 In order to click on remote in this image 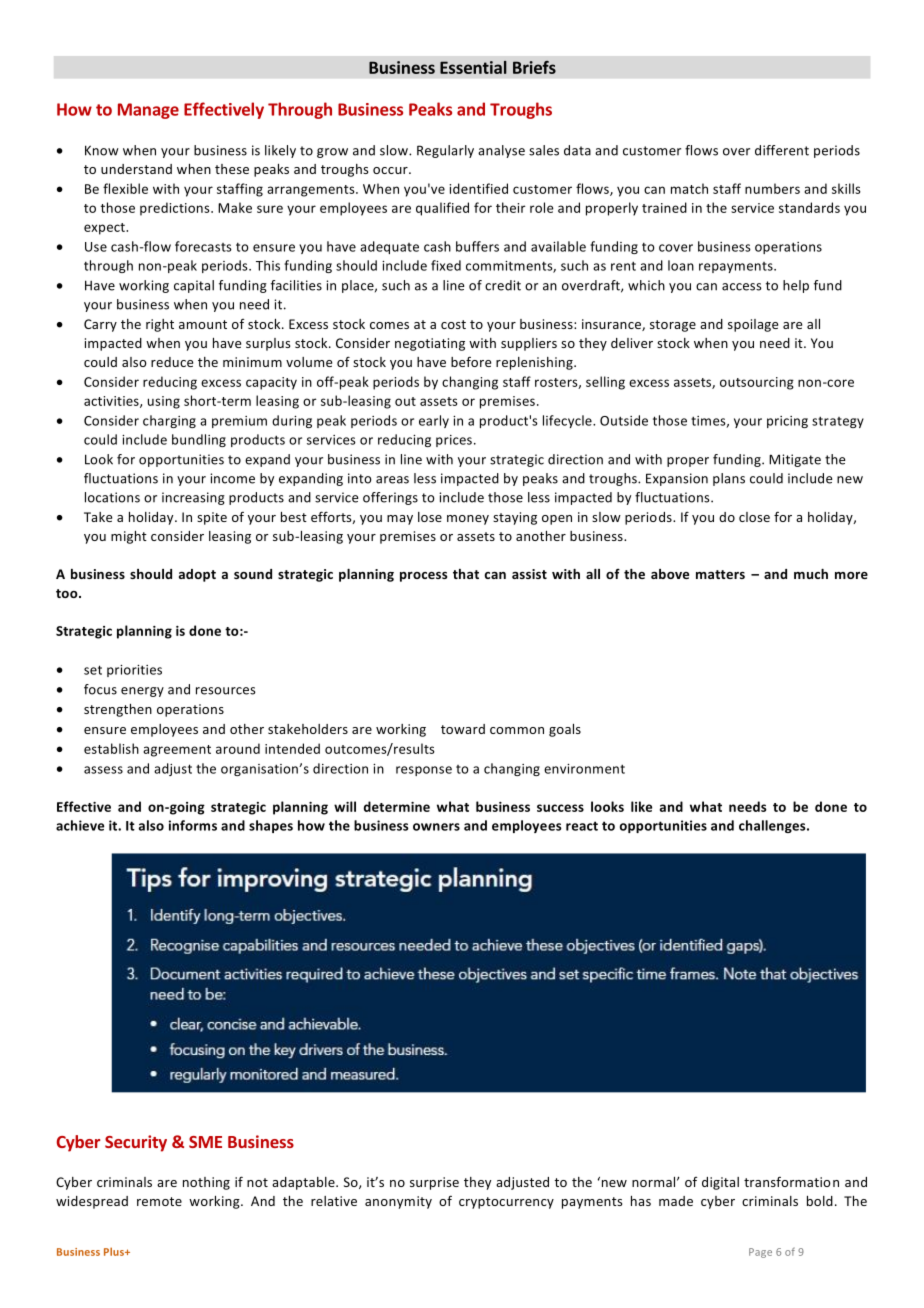, I will do `click(159, 1201)`.
